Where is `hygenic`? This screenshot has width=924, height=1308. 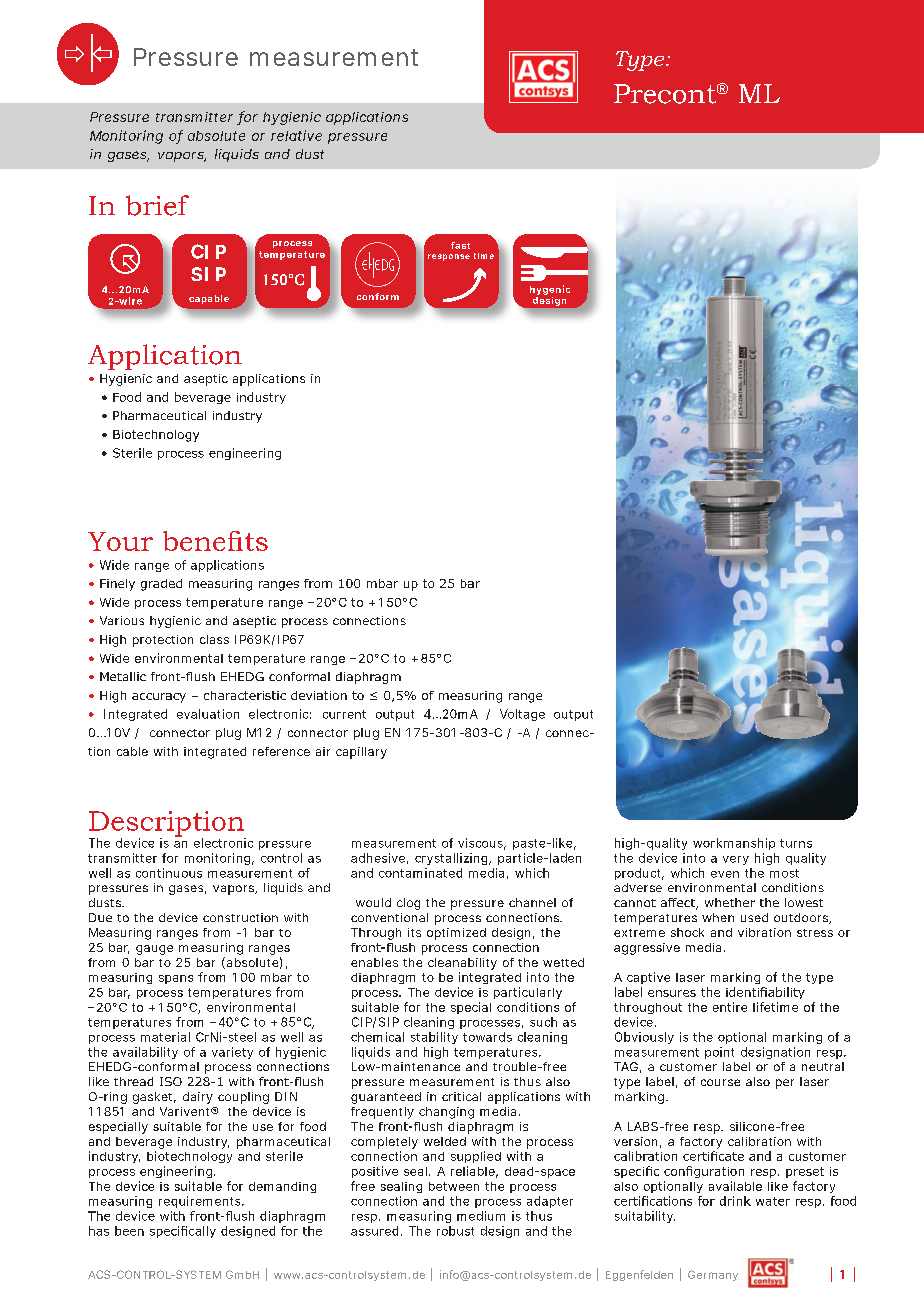
hygenic is located at coordinates (550, 290).
